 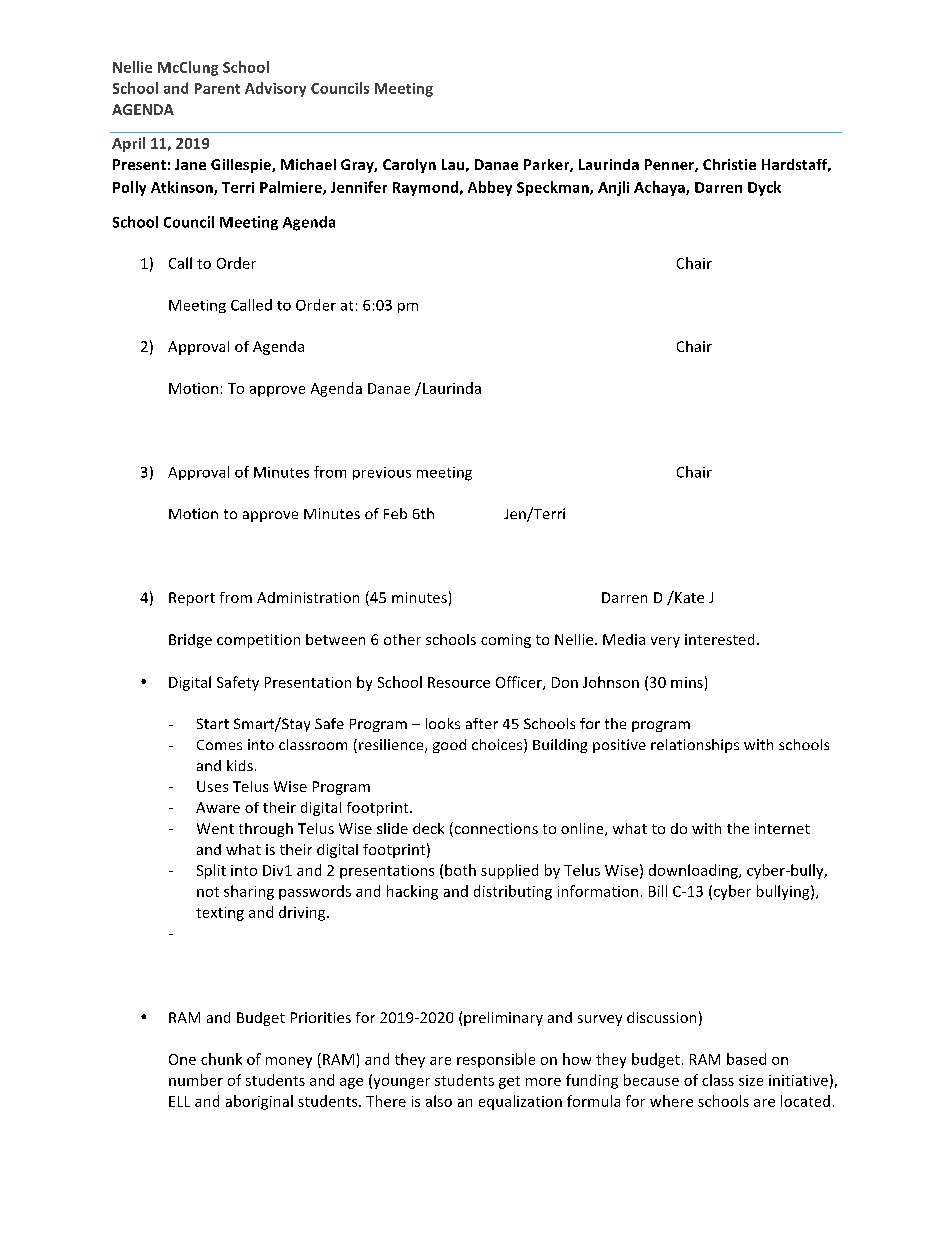 What do you see at coordinates (409, 166) in the screenshot?
I see `Carolyn` at bounding box center [409, 166].
